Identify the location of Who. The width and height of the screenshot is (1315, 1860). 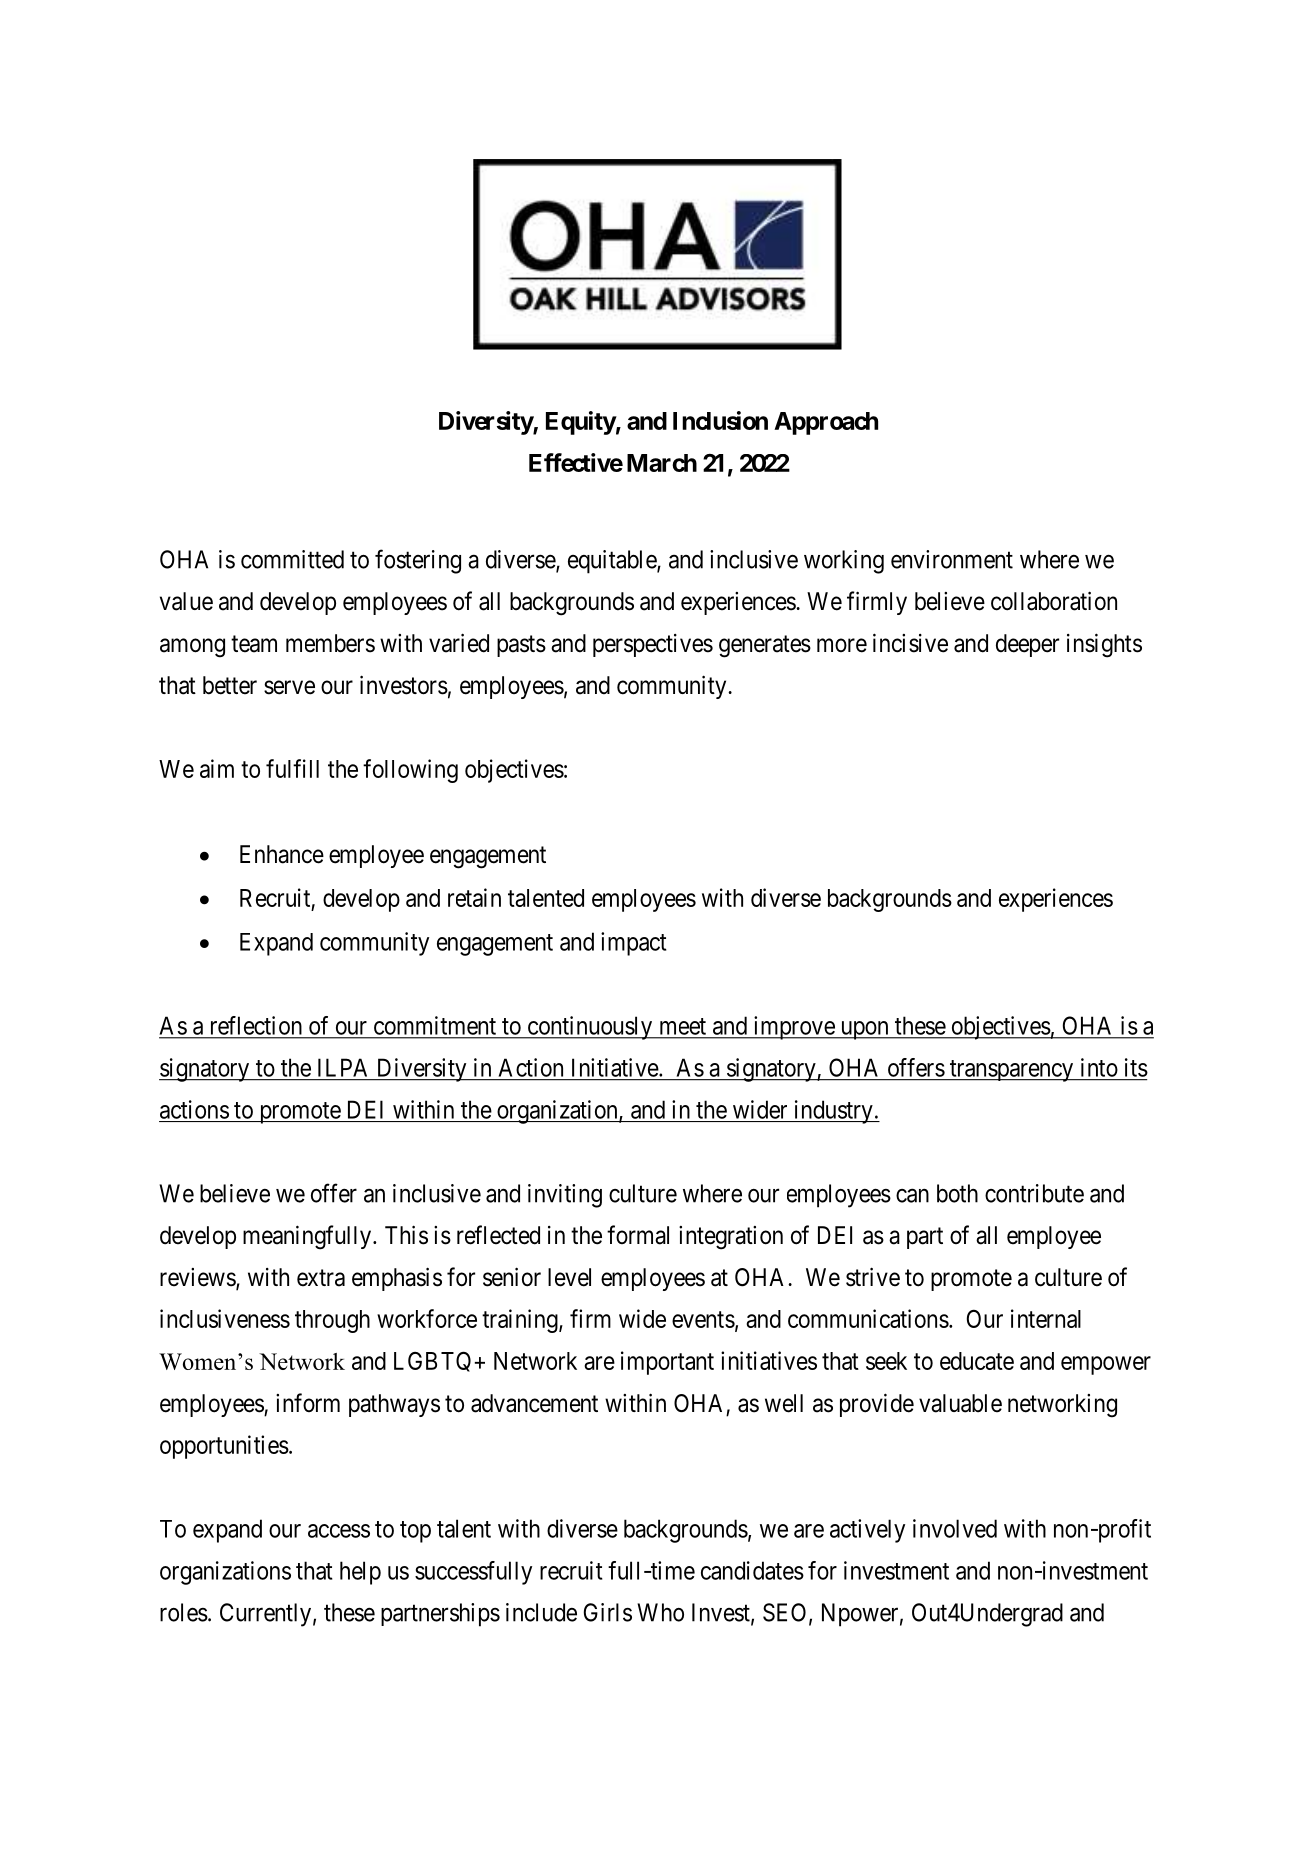
(660, 1612).
